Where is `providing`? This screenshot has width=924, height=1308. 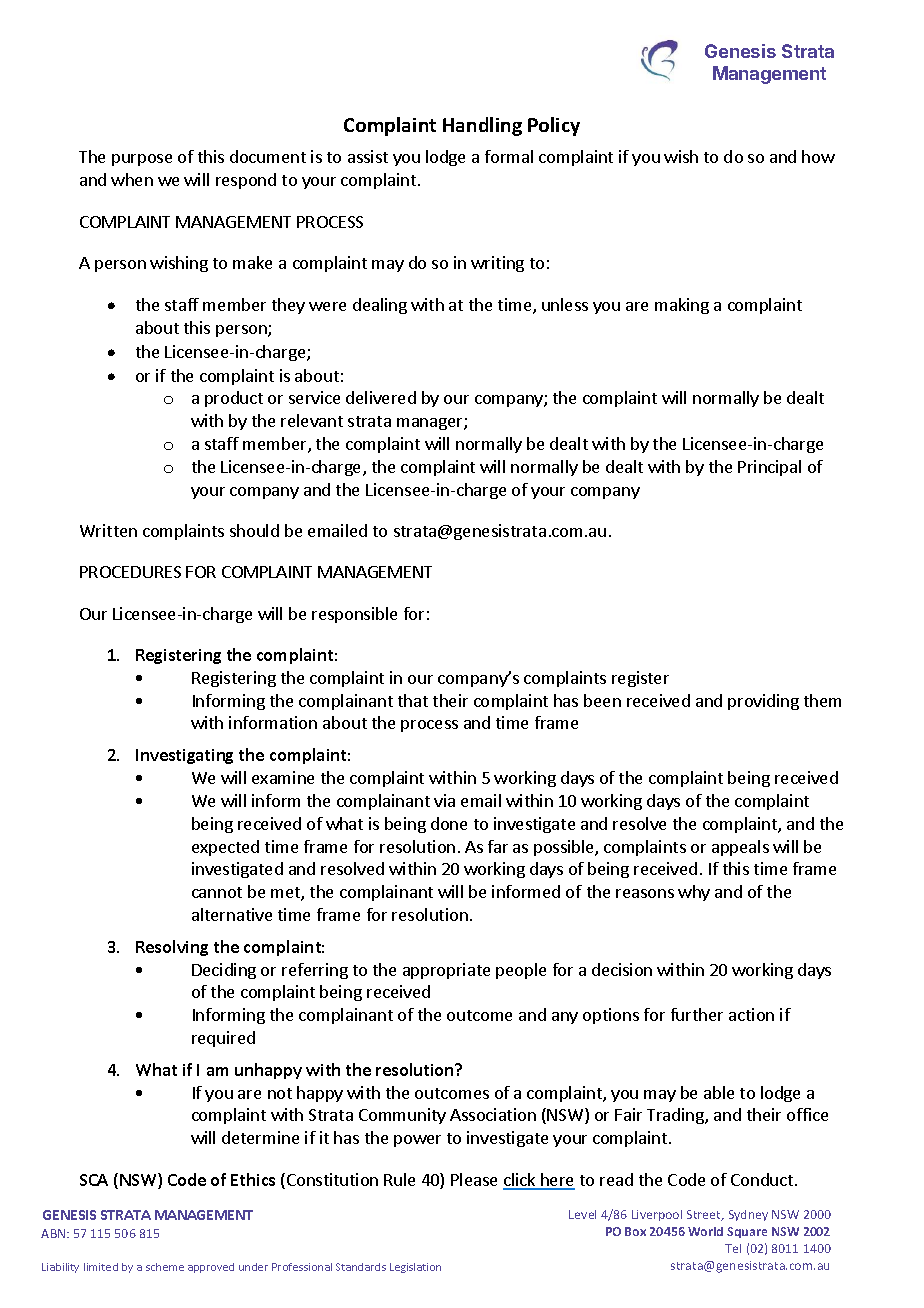
providing is located at coordinates (763, 702).
